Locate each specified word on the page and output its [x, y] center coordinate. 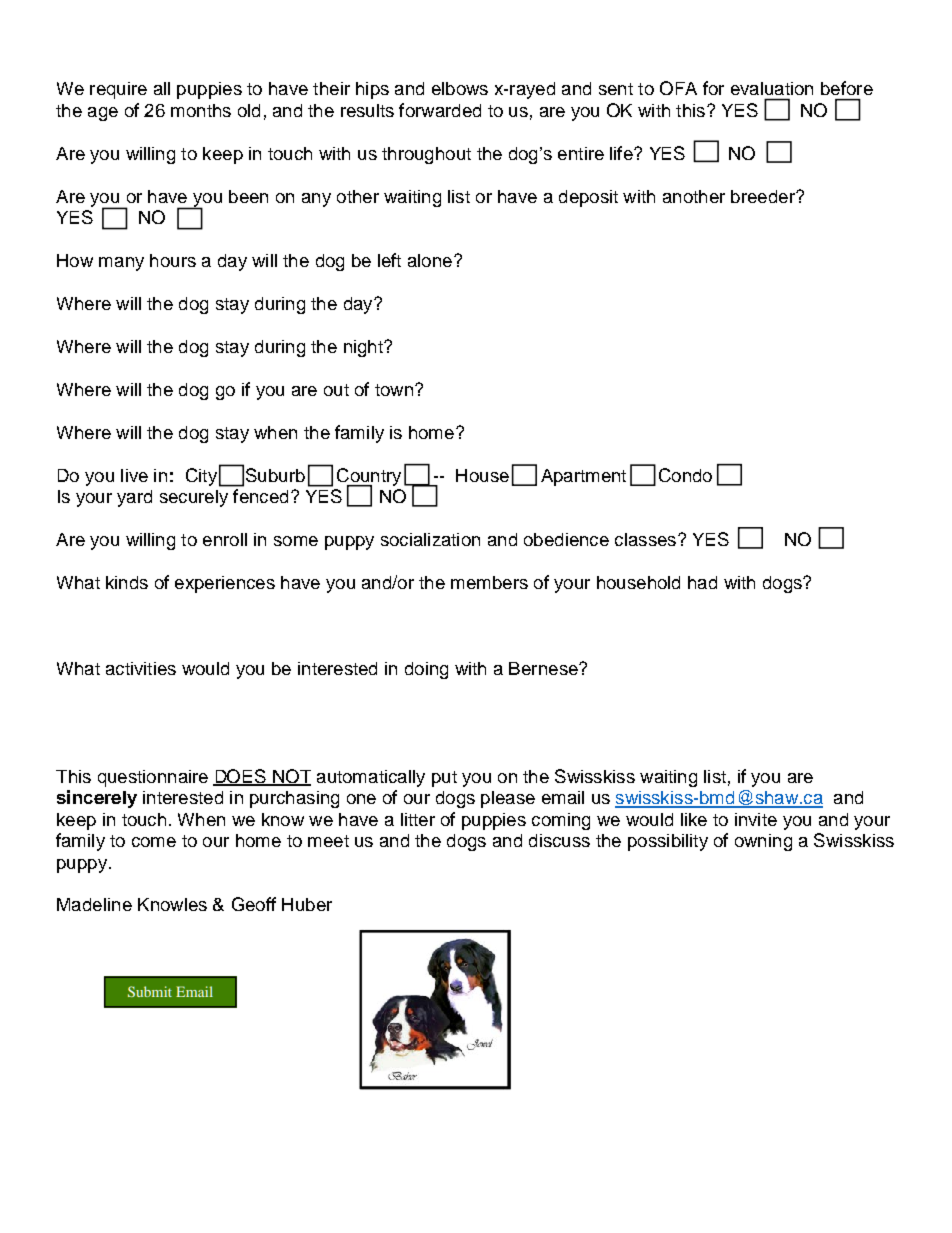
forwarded [440, 110]
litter [418, 819]
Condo [685, 475]
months [201, 110]
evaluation [772, 88]
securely [194, 498]
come [154, 842]
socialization [430, 539]
